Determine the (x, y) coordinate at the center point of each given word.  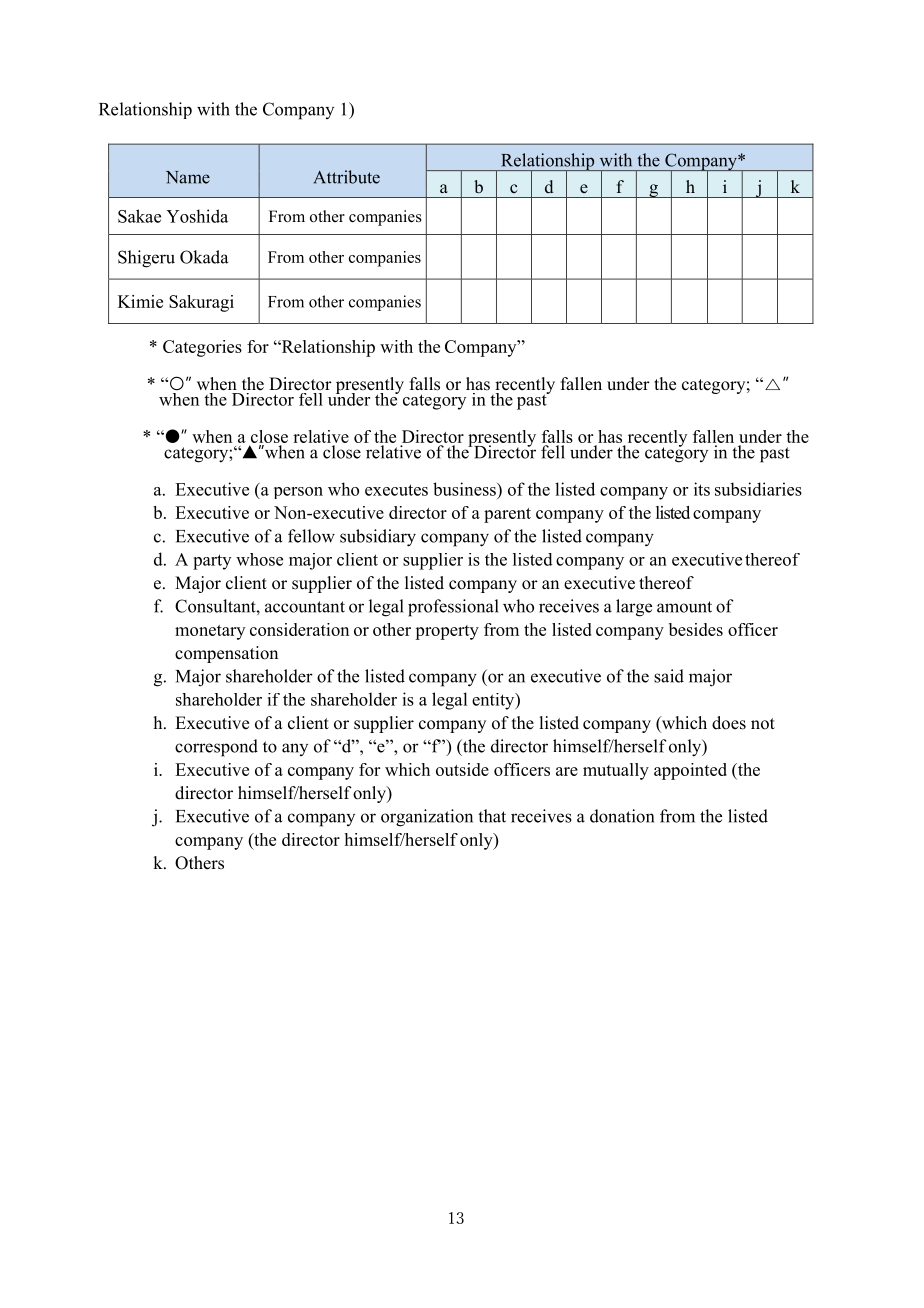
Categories (202, 348)
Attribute (347, 177)
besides (696, 629)
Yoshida (197, 216)
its (702, 489)
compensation (226, 654)
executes (396, 490)
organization (427, 818)
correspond (216, 748)
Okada (204, 257)
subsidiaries (758, 489)
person (298, 493)
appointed (690, 771)
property (447, 632)
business (465, 489)
